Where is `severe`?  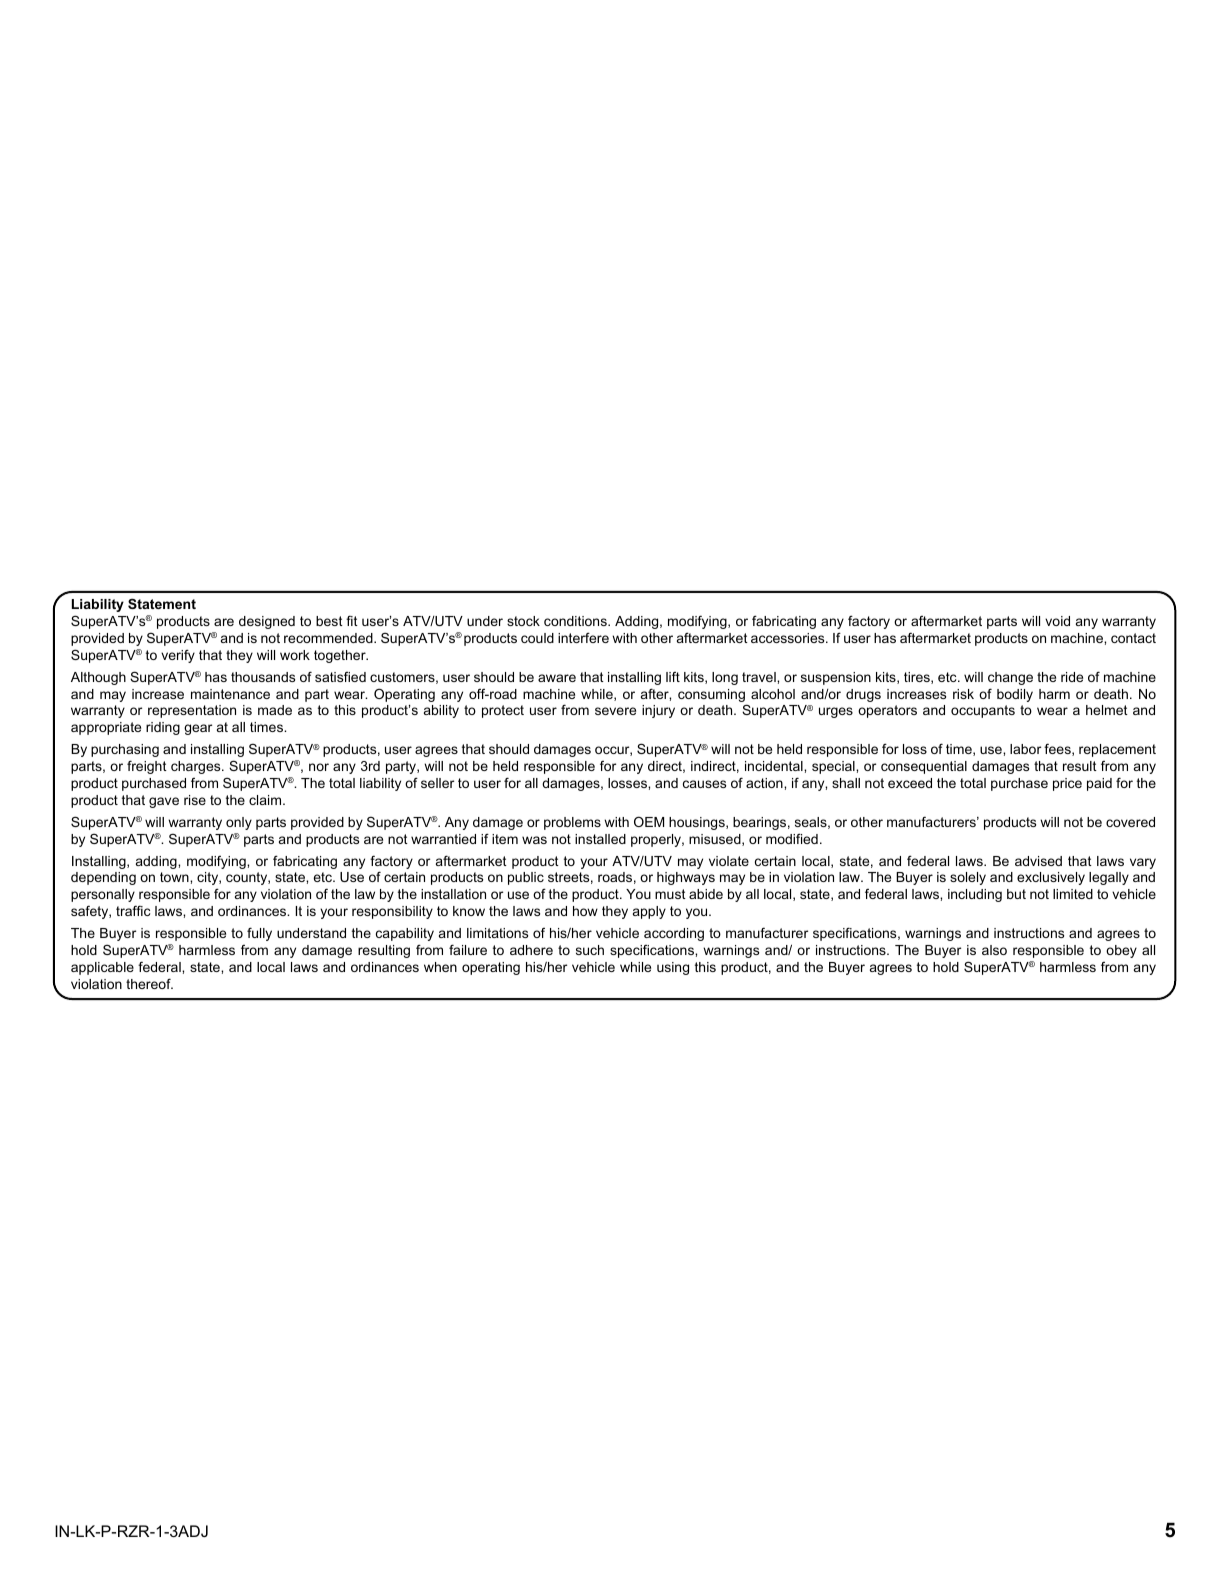
severe is located at coordinates (615, 711).
